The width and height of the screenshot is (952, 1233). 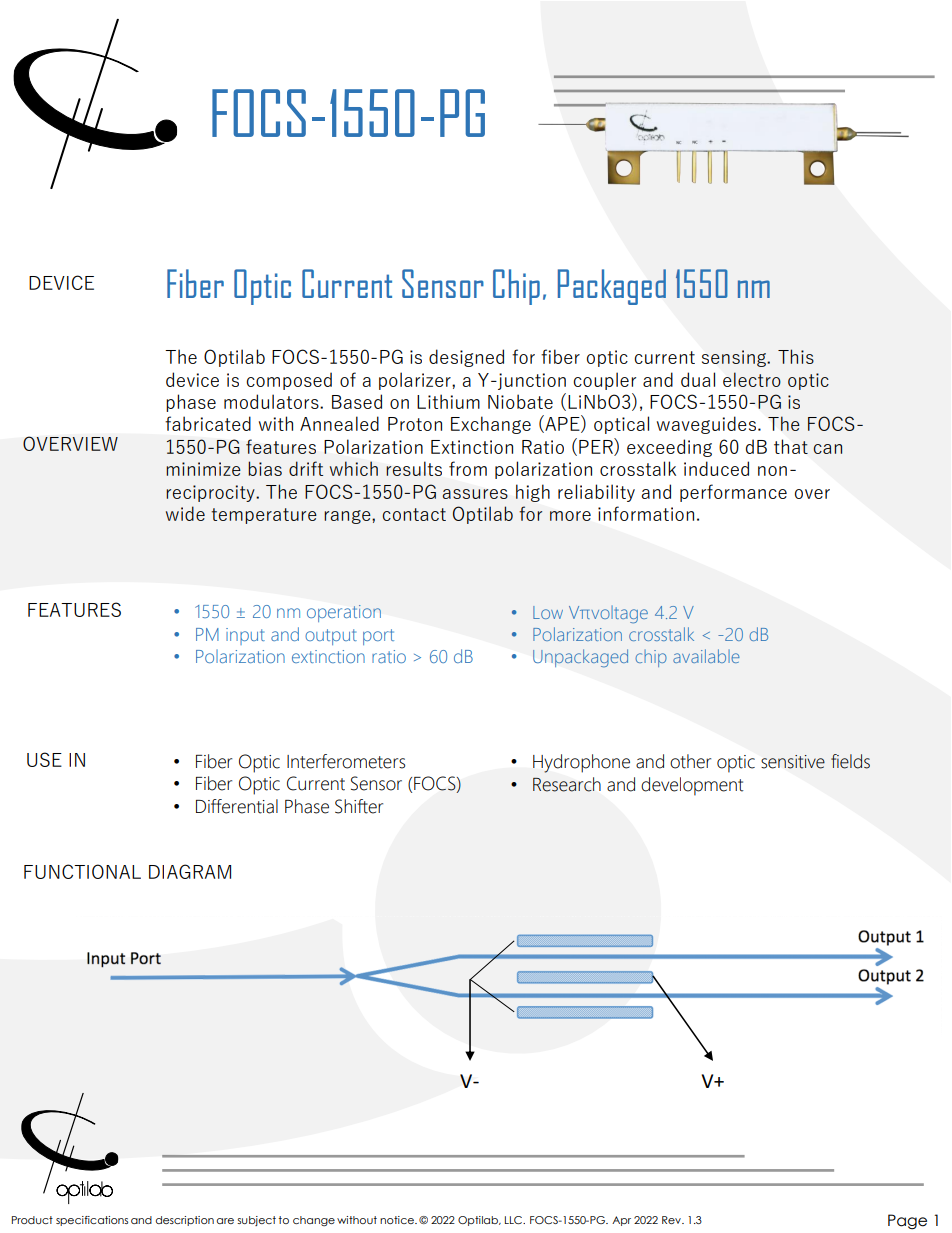 What do you see at coordinates (515, 1220) in the screenshot?
I see `LLC` at bounding box center [515, 1220].
